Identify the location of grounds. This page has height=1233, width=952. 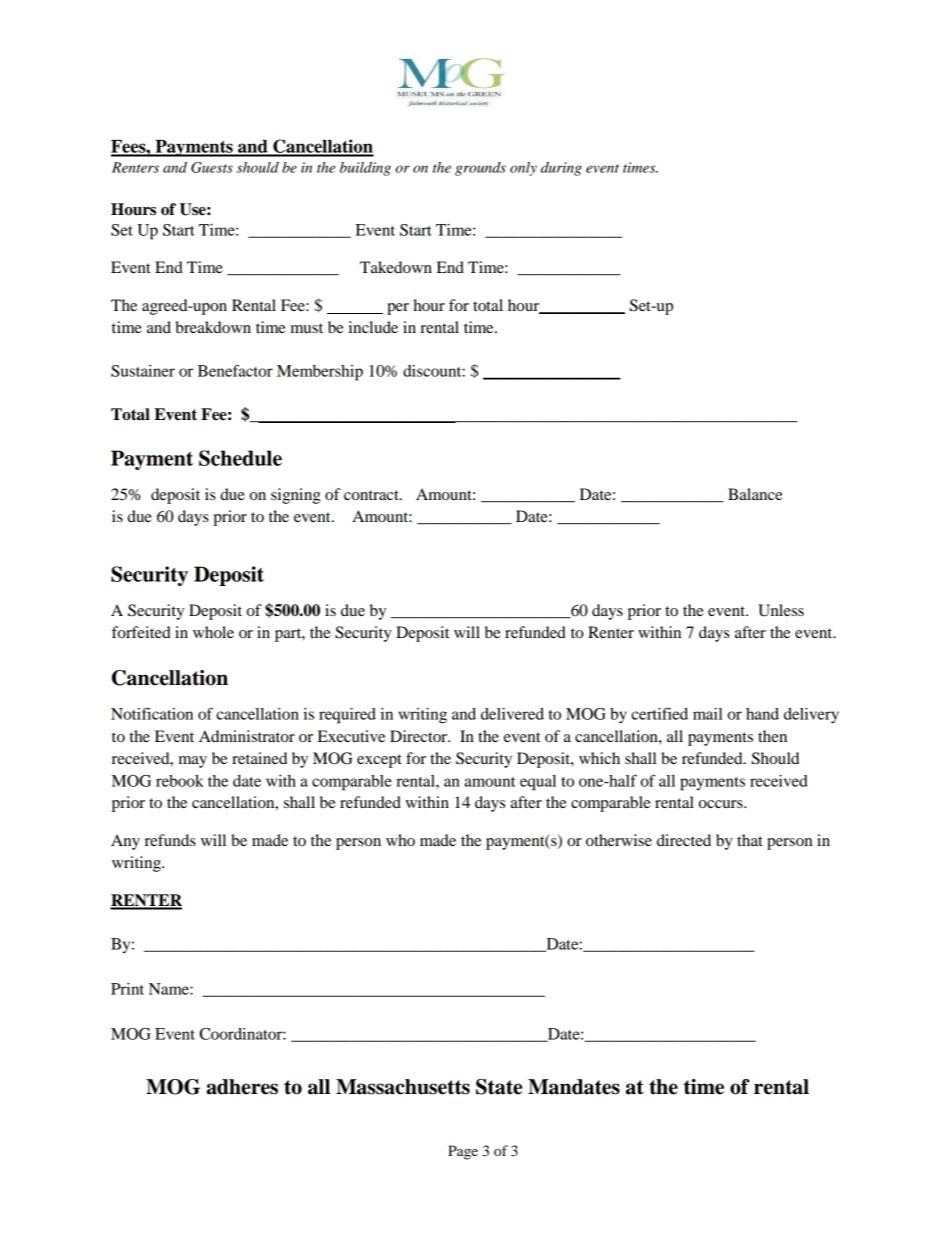
(480, 169).
